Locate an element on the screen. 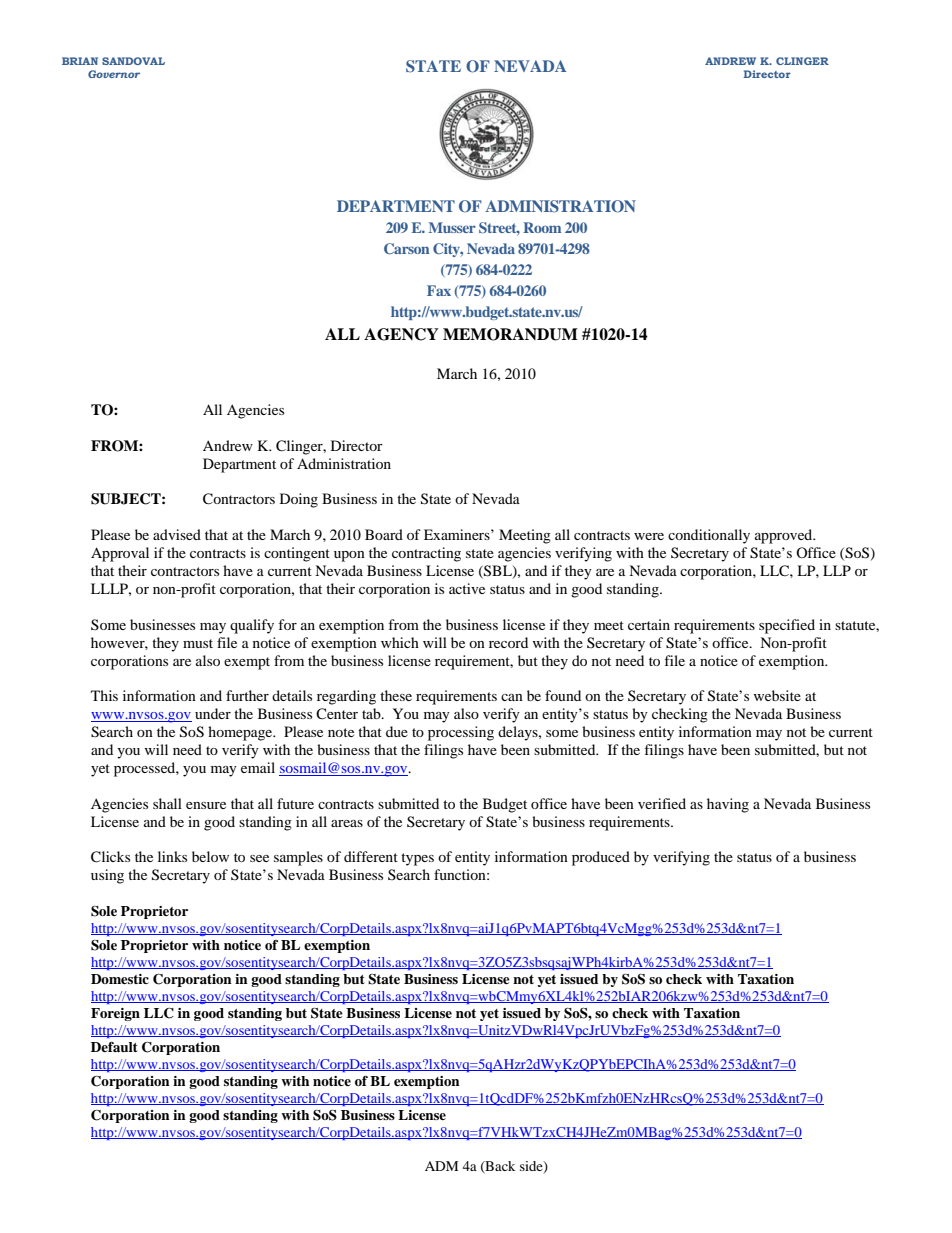 The height and width of the screenshot is (1233, 952). these is located at coordinates (396, 695).
